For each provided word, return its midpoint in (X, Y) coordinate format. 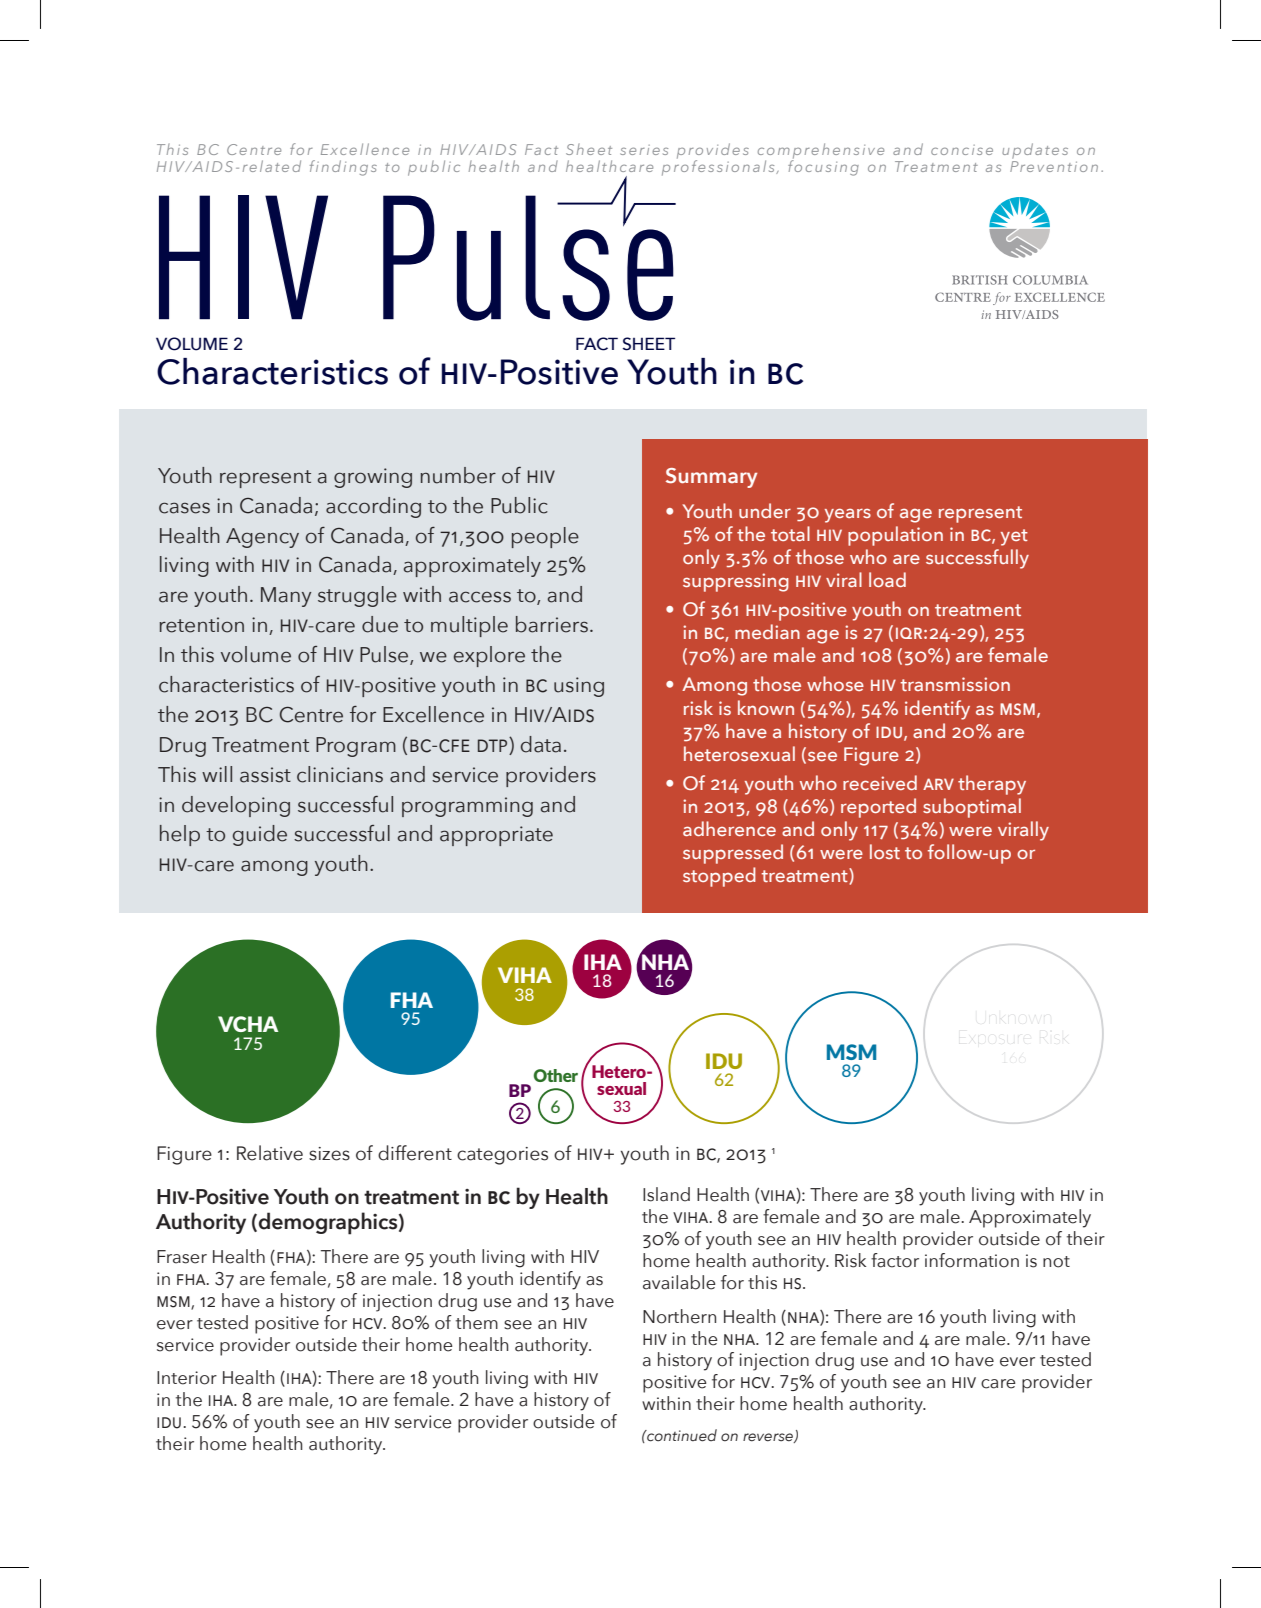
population (895, 536)
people (545, 537)
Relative (270, 1153)
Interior (187, 1378)
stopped (719, 877)
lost (885, 851)
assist (265, 775)
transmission (955, 684)
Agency (262, 538)
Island (666, 1194)
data (541, 744)
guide (260, 835)
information (972, 1260)
